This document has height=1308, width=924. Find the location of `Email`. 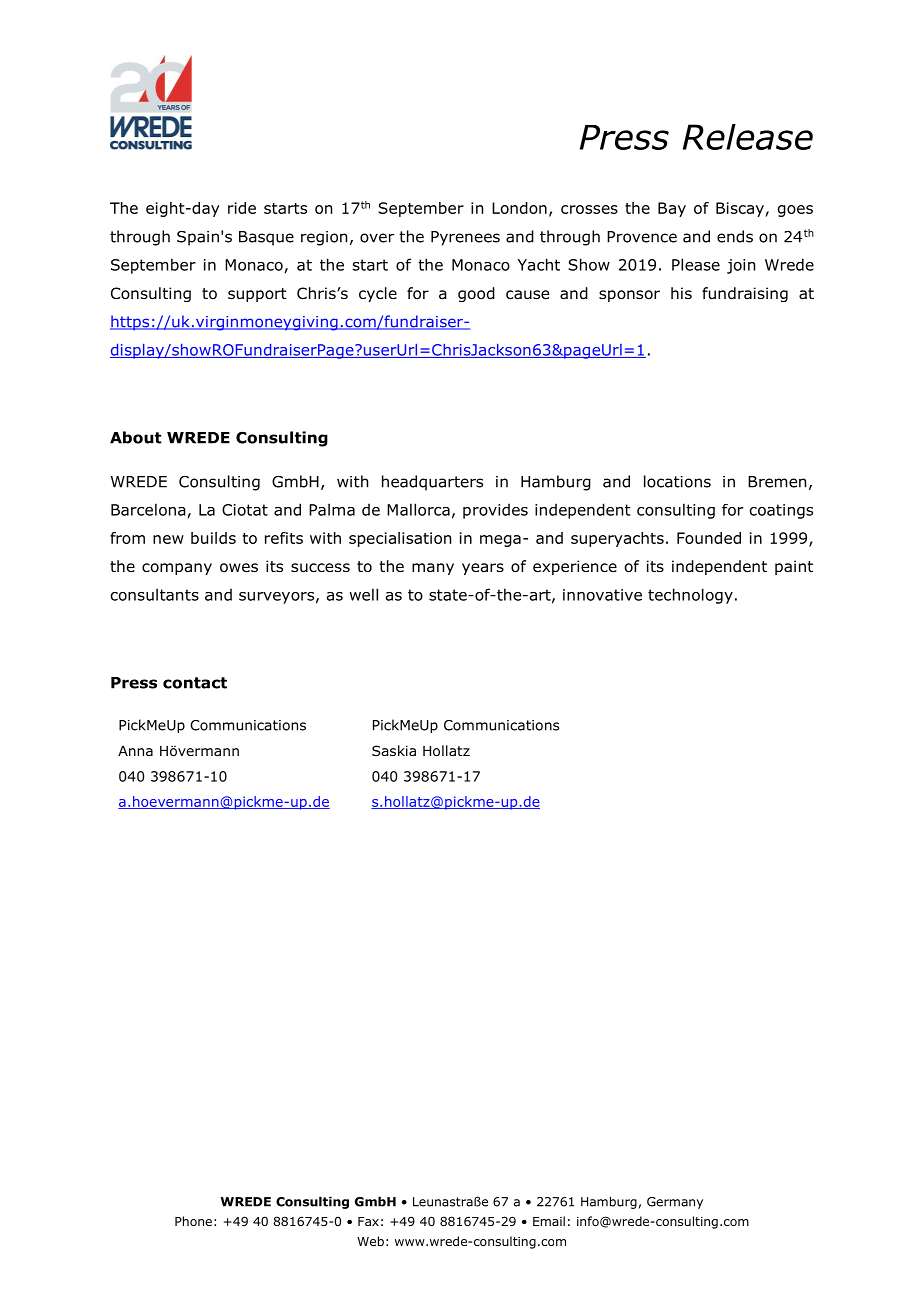

Email is located at coordinates (549, 1221).
